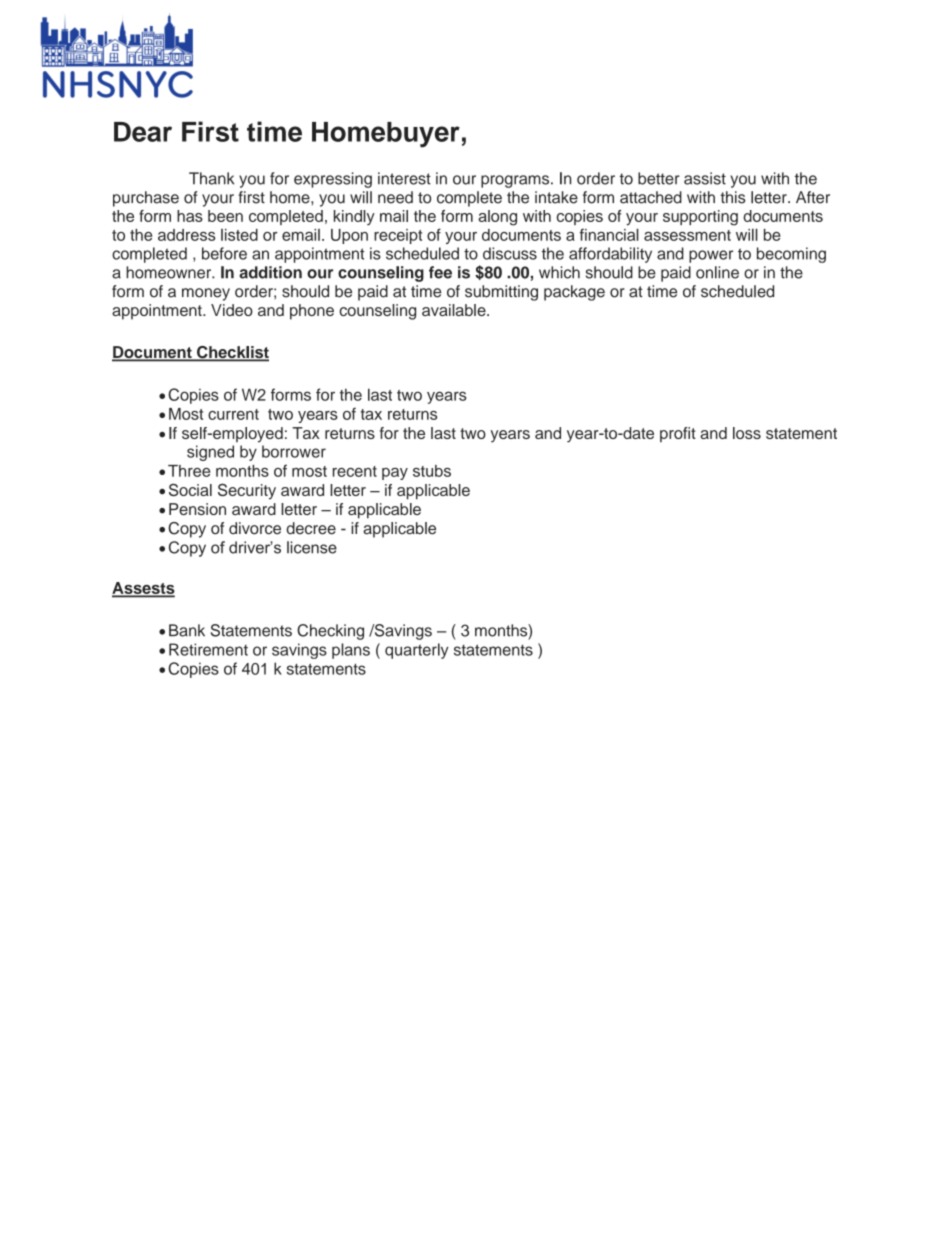 This image has width=952, height=1233. I want to click on quarterly, so click(417, 651).
